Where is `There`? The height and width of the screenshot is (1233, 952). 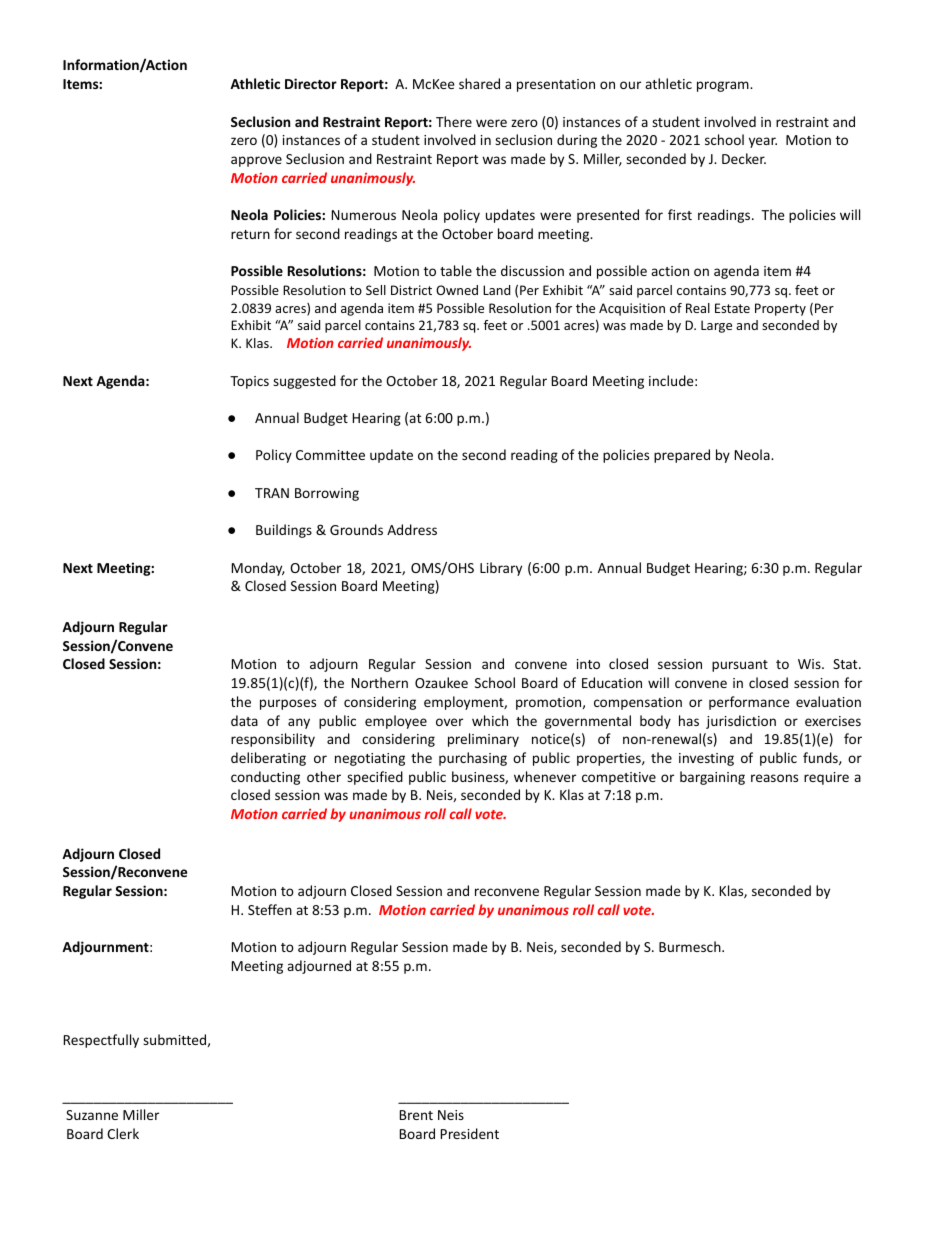 There is located at coordinates (454, 121).
